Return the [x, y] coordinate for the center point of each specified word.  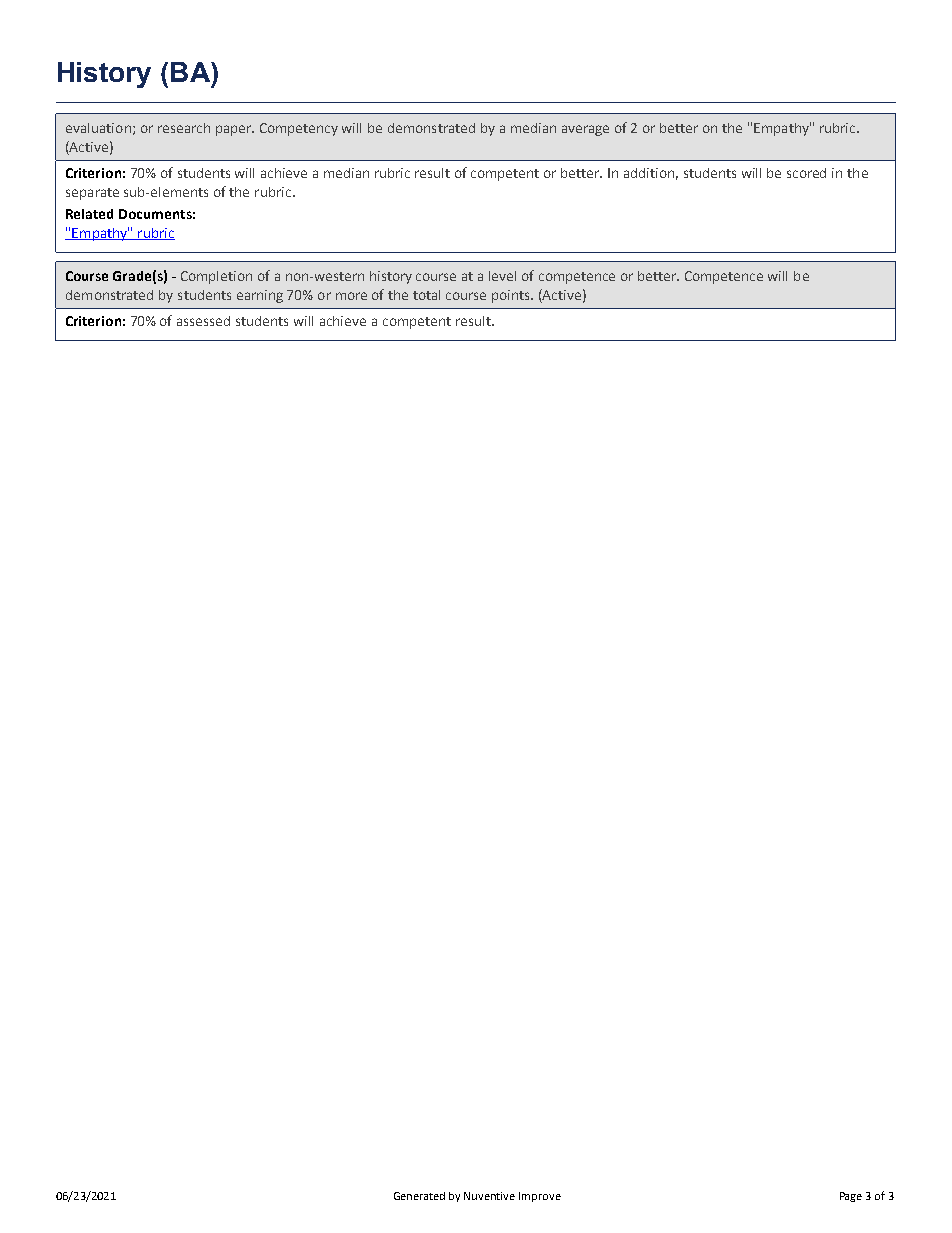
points [512, 296]
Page [851, 1197]
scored [806, 173]
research [184, 128]
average [585, 130]
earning [260, 296]
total [426, 295]
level [502, 276]
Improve [540, 1197]
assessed [203, 321]
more [351, 296]
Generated [419, 1196]
